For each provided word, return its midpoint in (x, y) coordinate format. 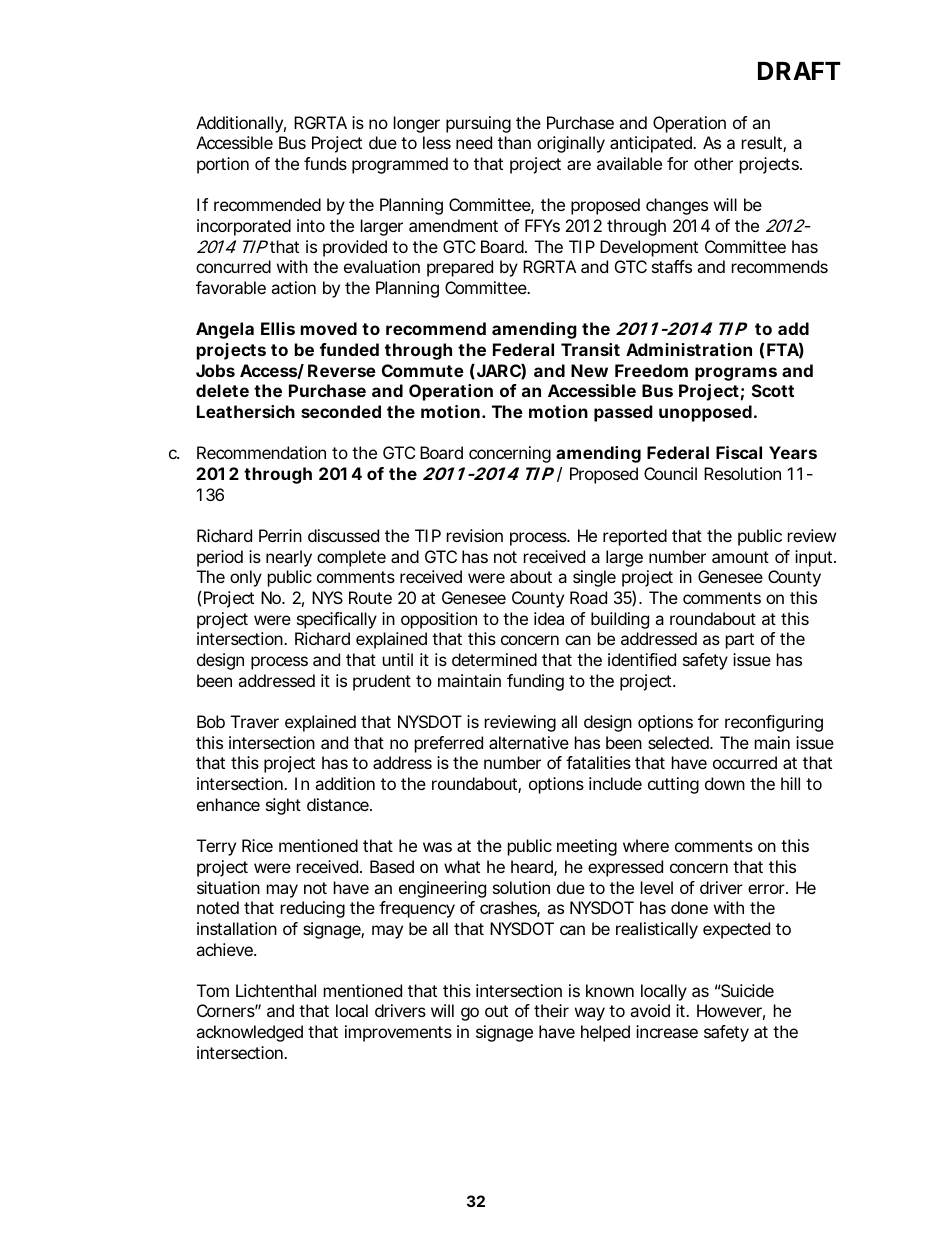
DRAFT (799, 71)
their (551, 1010)
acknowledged (249, 1033)
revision (475, 535)
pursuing (478, 124)
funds (325, 163)
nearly (289, 558)
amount (740, 557)
